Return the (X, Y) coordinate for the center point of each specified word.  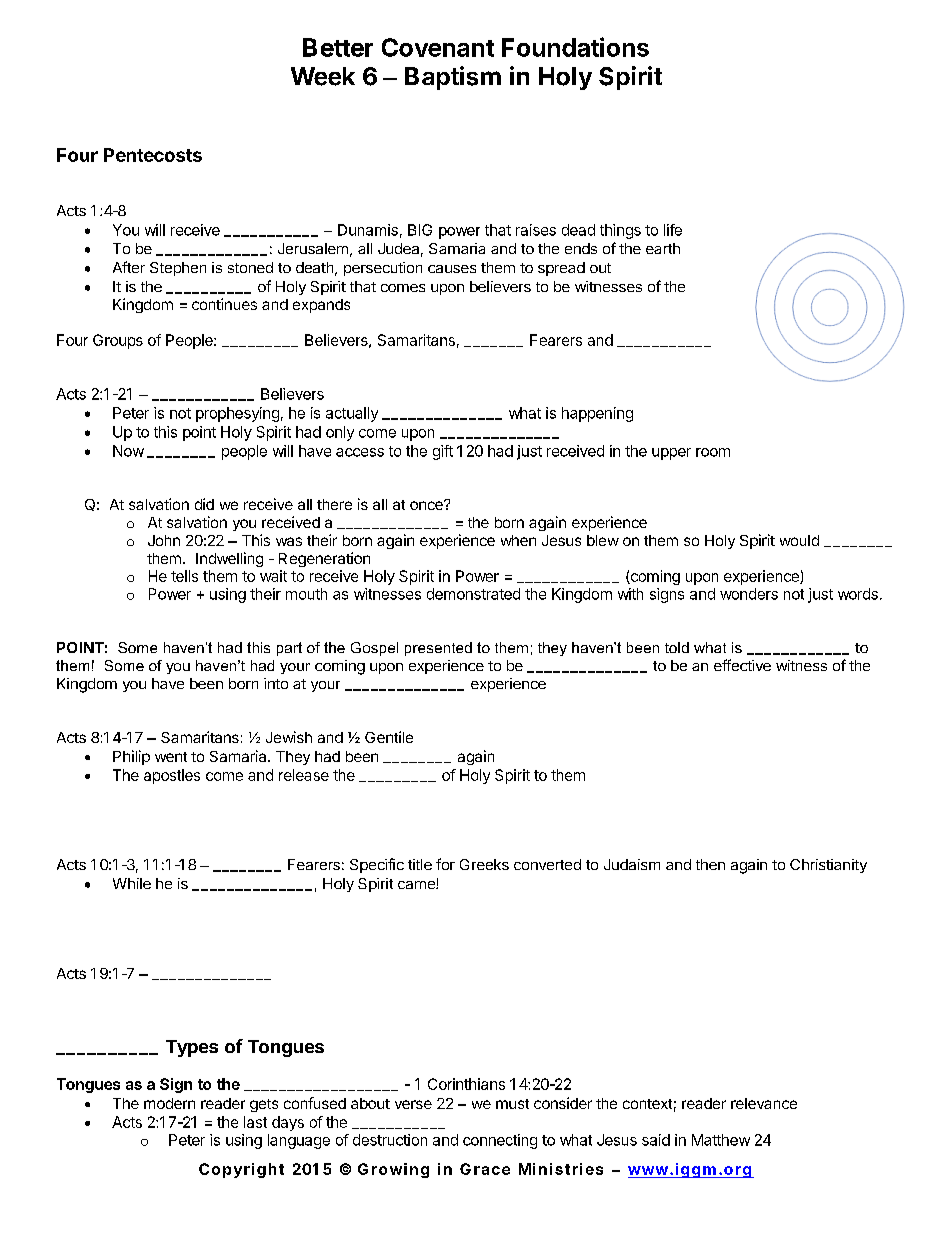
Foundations (575, 47)
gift (443, 452)
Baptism (453, 78)
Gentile (389, 737)
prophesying (237, 414)
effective (742, 665)
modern (169, 1103)
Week (323, 76)
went (171, 757)
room (713, 452)
